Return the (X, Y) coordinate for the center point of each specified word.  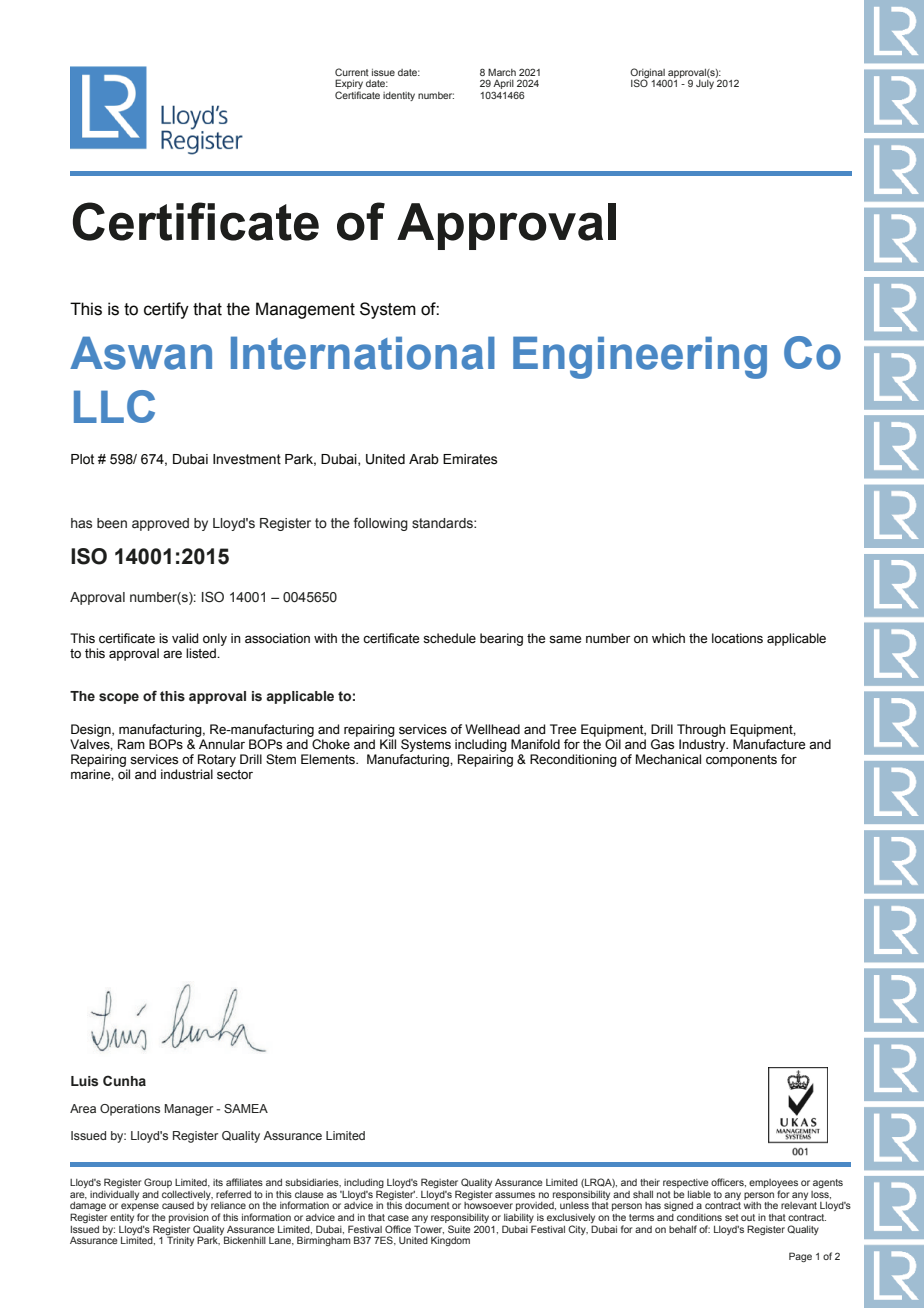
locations (737, 638)
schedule (449, 638)
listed (202, 653)
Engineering (640, 357)
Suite (459, 1229)
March (502, 72)
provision (189, 1218)
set (732, 1217)
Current (352, 72)
